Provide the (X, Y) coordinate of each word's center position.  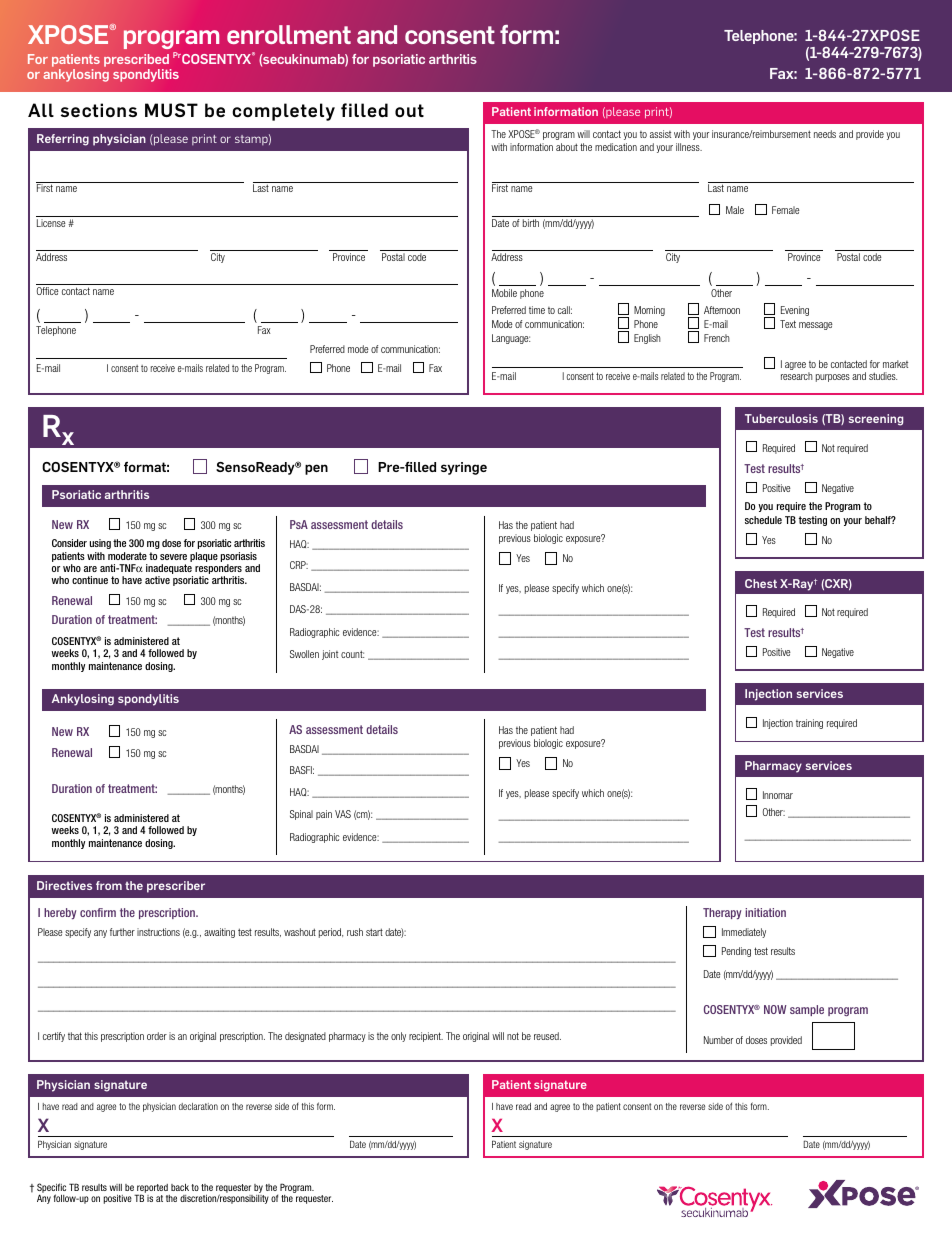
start (374, 932)
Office (48, 291)
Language (511, 339)
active (157, 580)
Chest (761, 583)
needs (825, 134)
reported (151, 1189)
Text (788, 324)
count (352, 654)
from (109, 885)
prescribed (136, 60)
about (567, 147)
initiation (765, 912)
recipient (426, 1037)
